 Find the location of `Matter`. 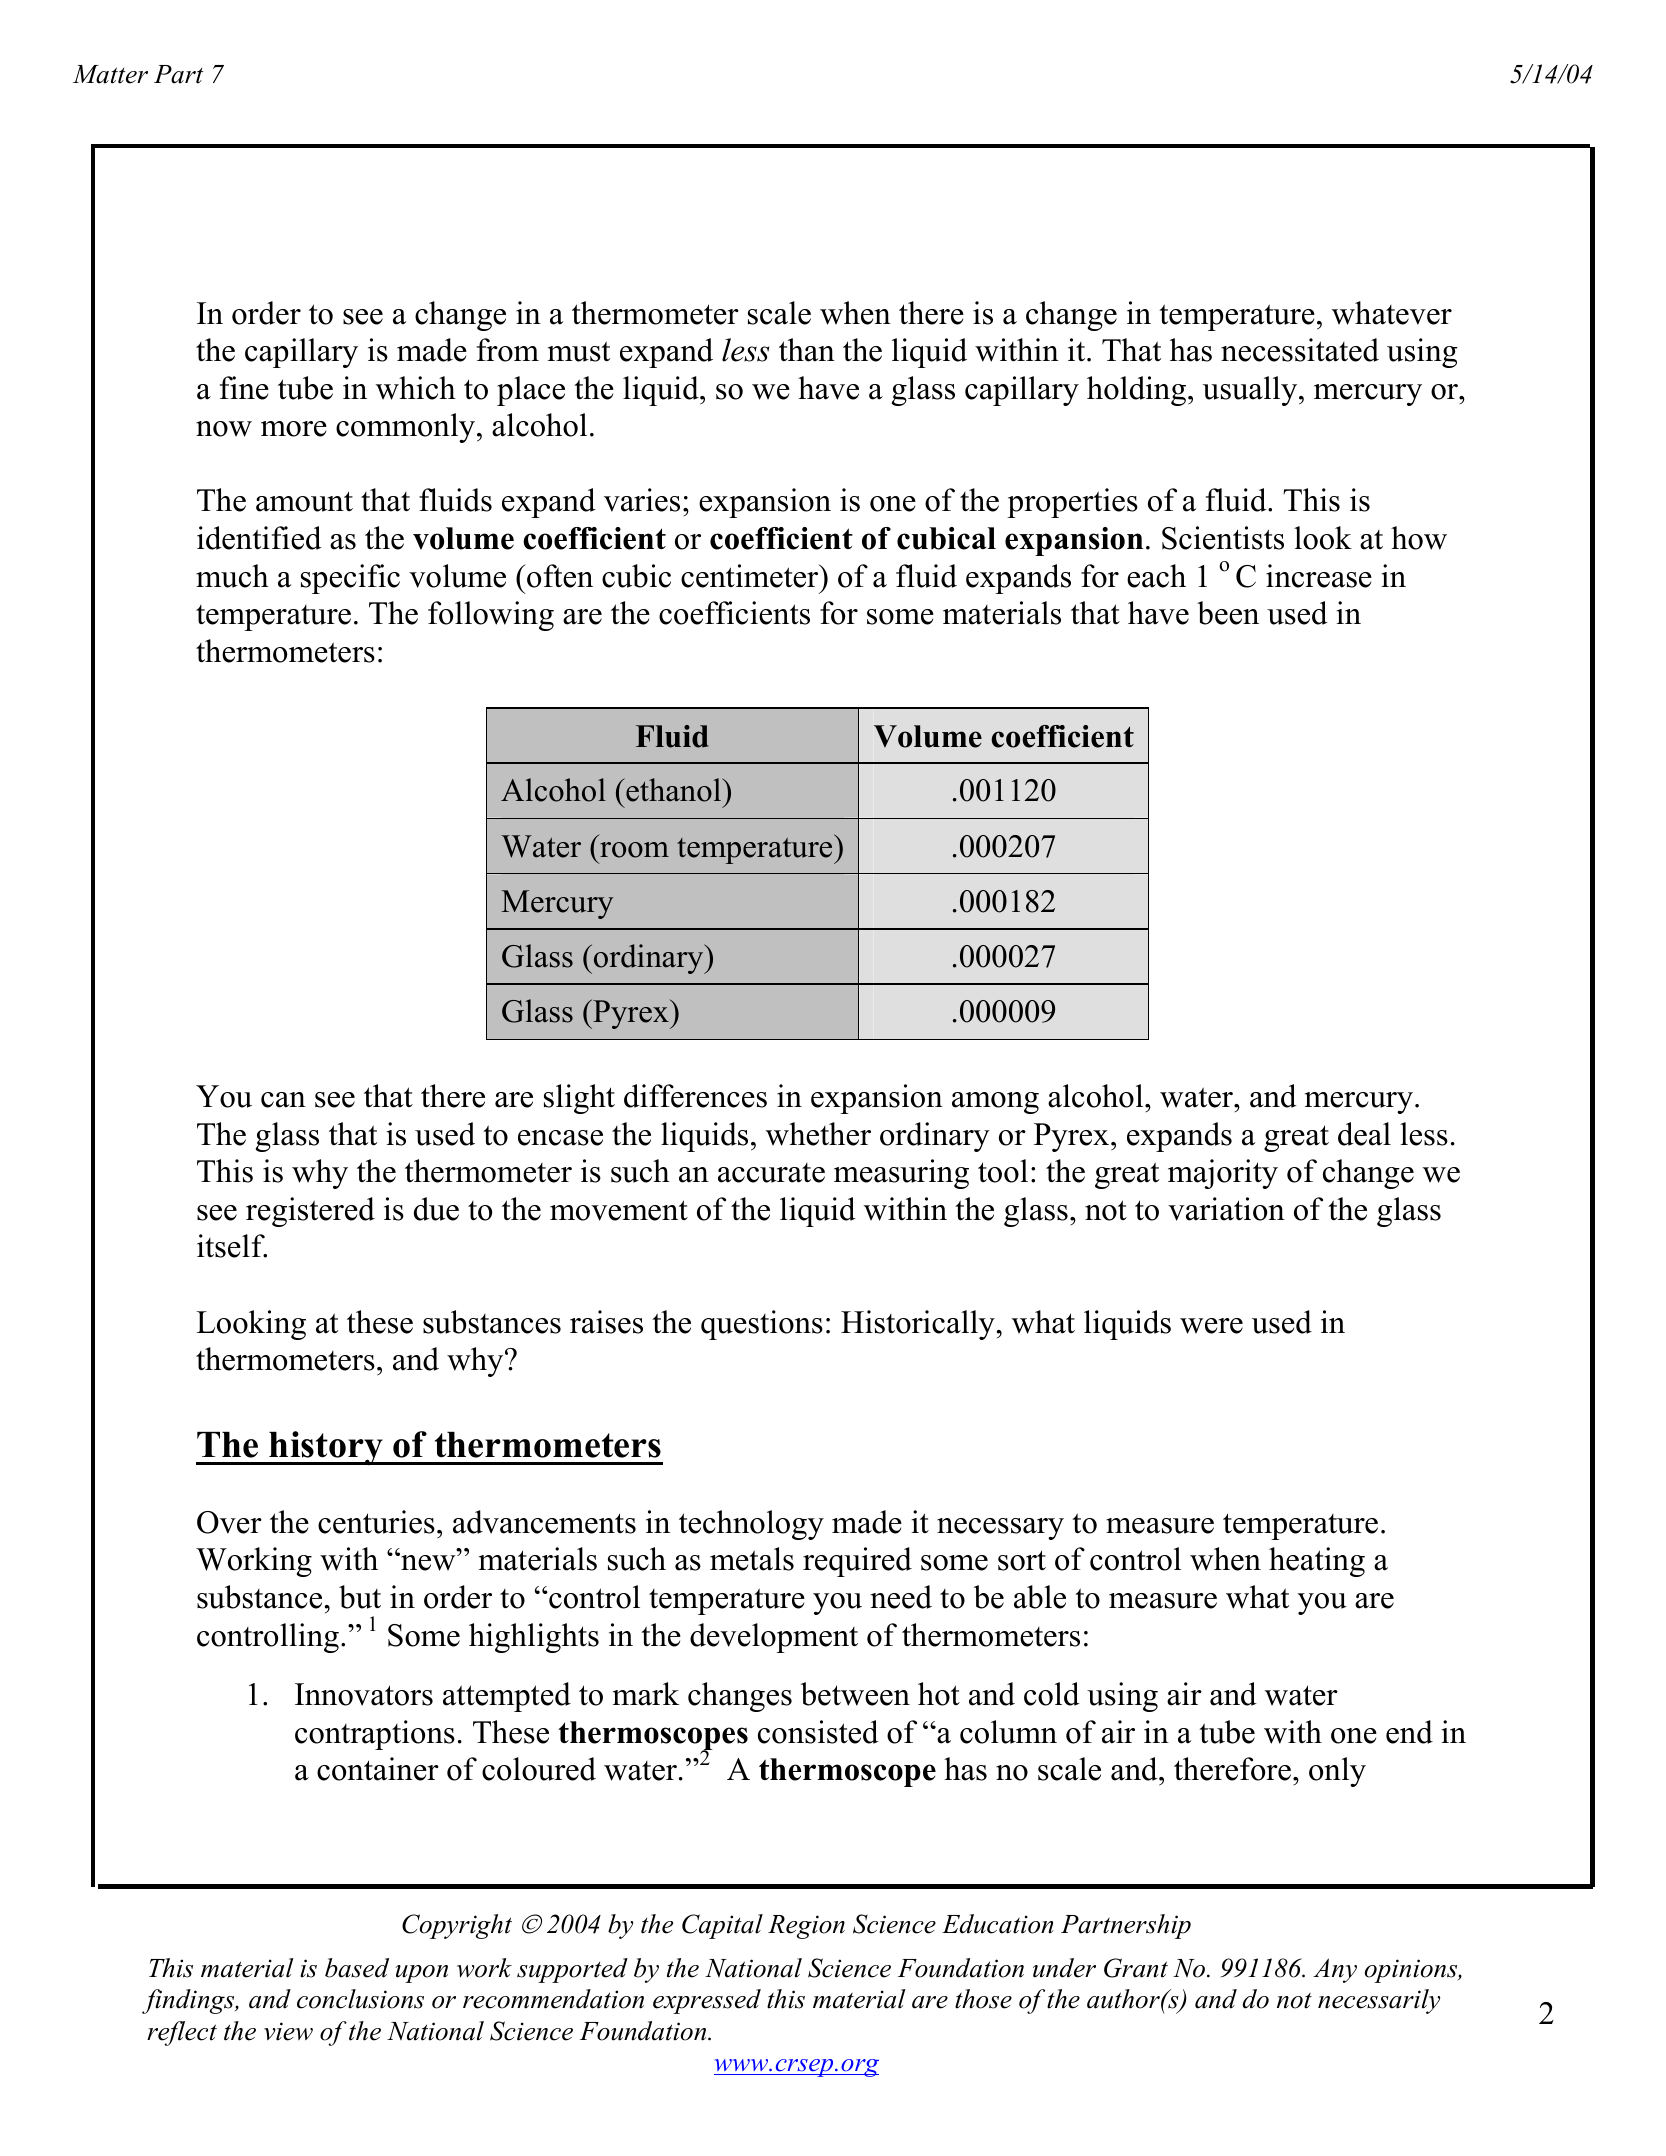

Matter is located at coordinates (110, 74).
